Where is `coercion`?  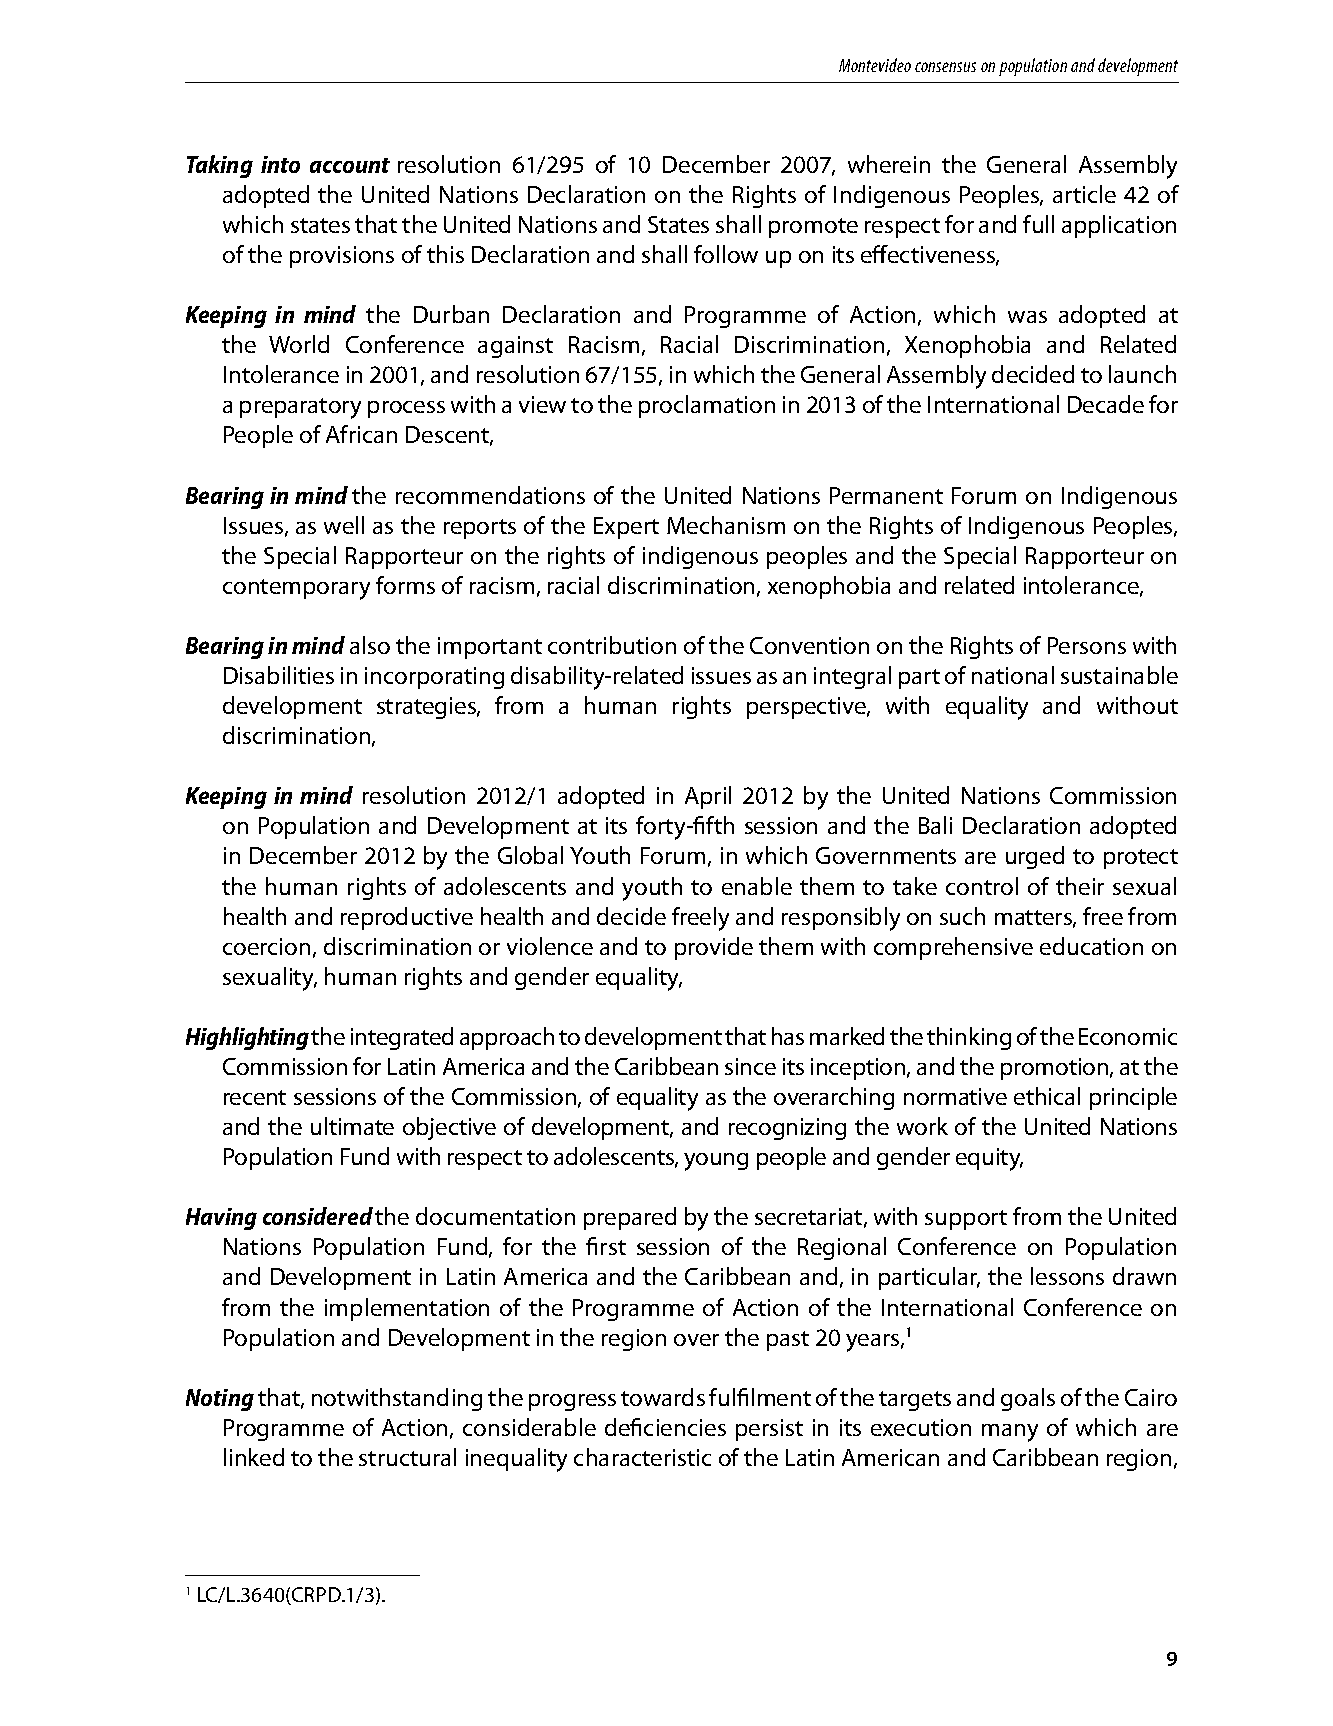
coercion is located at coordinates (266, 946).
